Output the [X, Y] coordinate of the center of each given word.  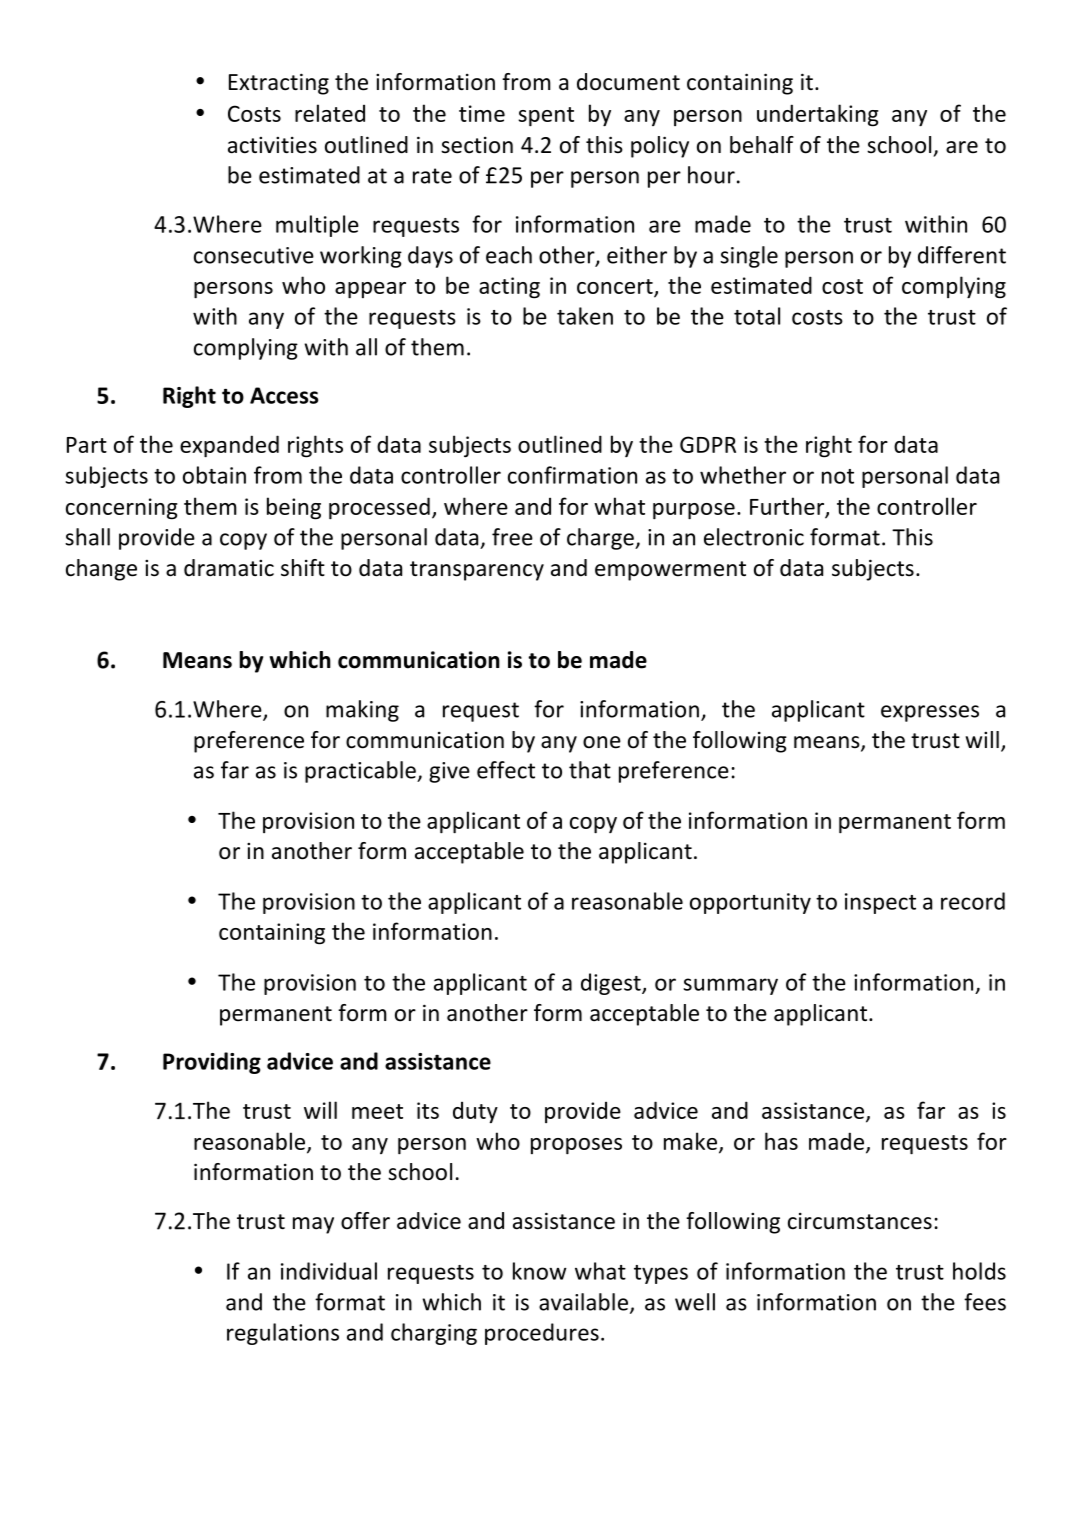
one [602, 742]
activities [272, 145]
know [540, 1271]
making [362, 711]
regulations [283, 1334]
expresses [930, 713]
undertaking [818, 115]
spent [546, 117]
